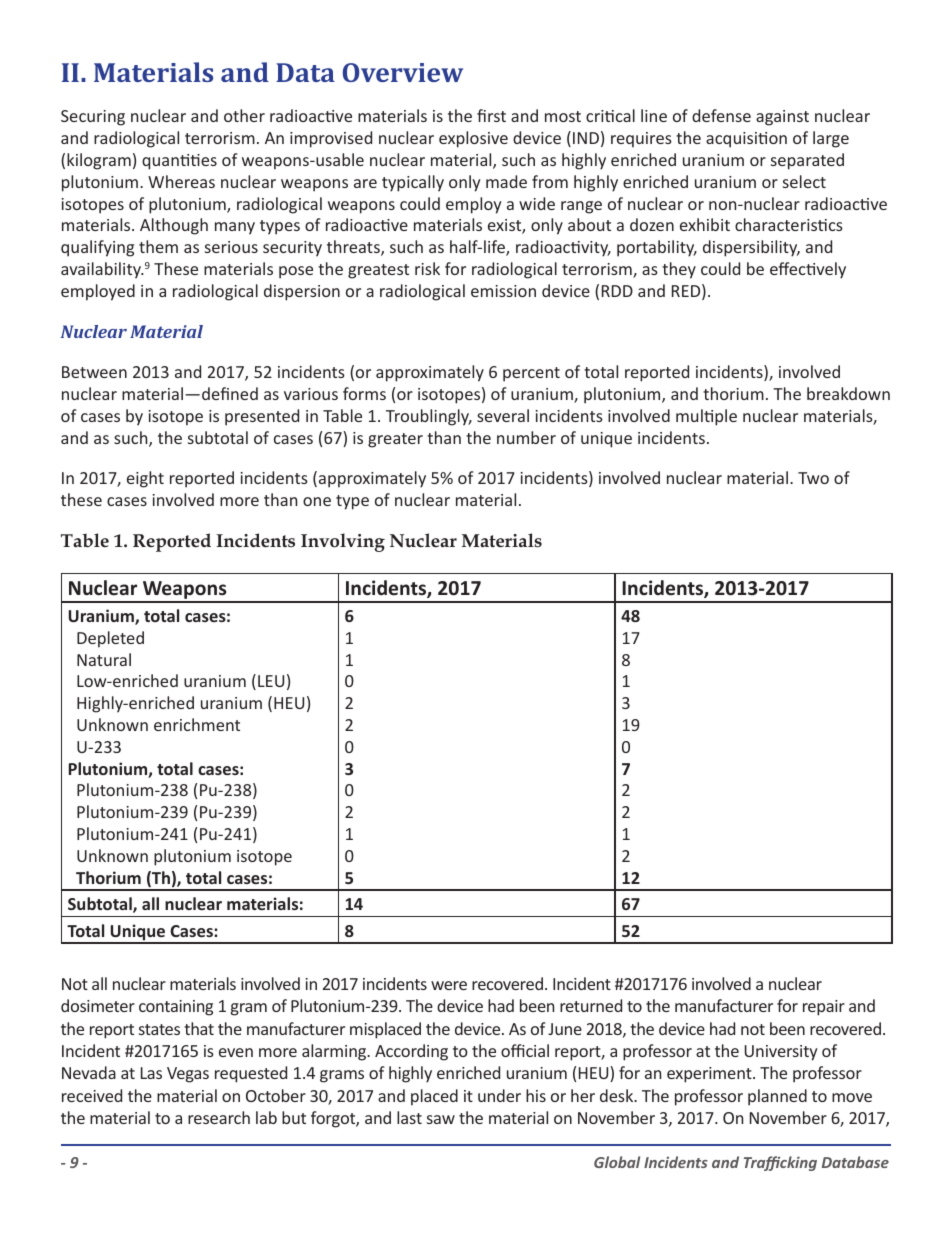 This screenshot has width=952, height=1233. I want to click on Depleted, so click(110, 639).
